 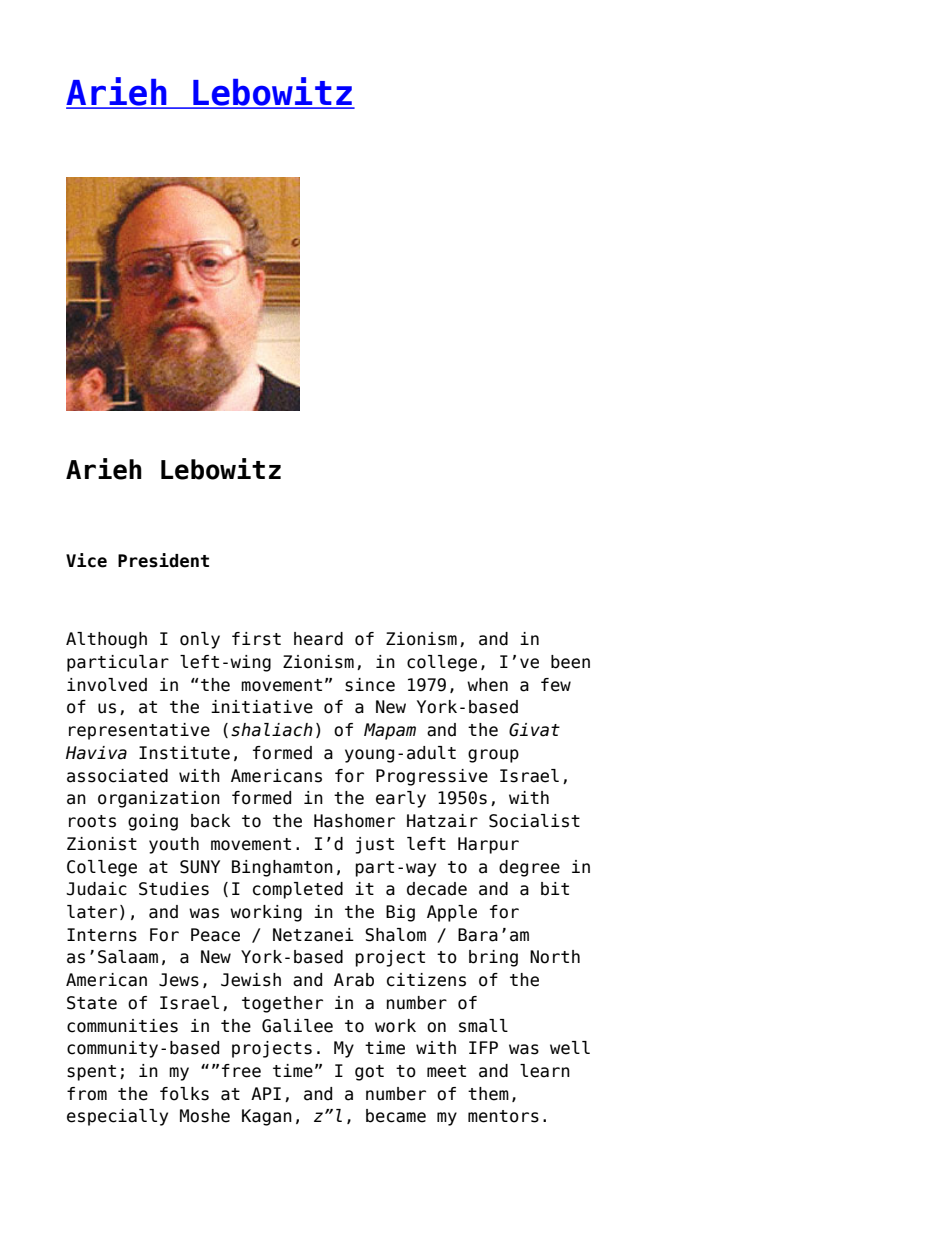 I want to click on heard, so click(x=318, y=639).
